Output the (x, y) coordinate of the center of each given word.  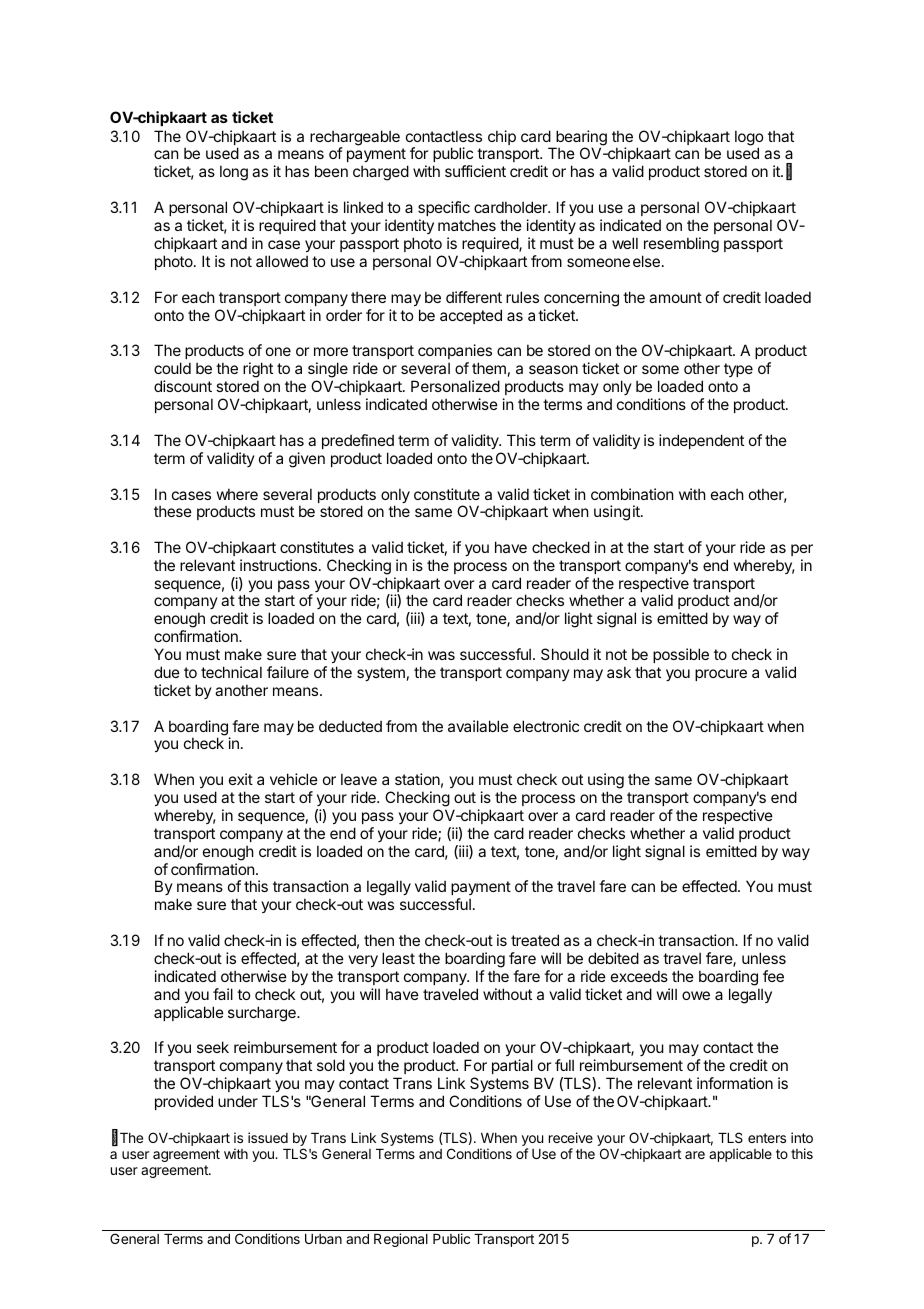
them (489, 368)
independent (701, 441)
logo (749, 139)
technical (231, 672)
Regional (401, 1240)
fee (773, 976)
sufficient (475, 171)
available (478, 726)
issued (268, 1137)
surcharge (263, 1014)
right (258, 371)
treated (535, 940)
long (234, 173)
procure (721, 675)
